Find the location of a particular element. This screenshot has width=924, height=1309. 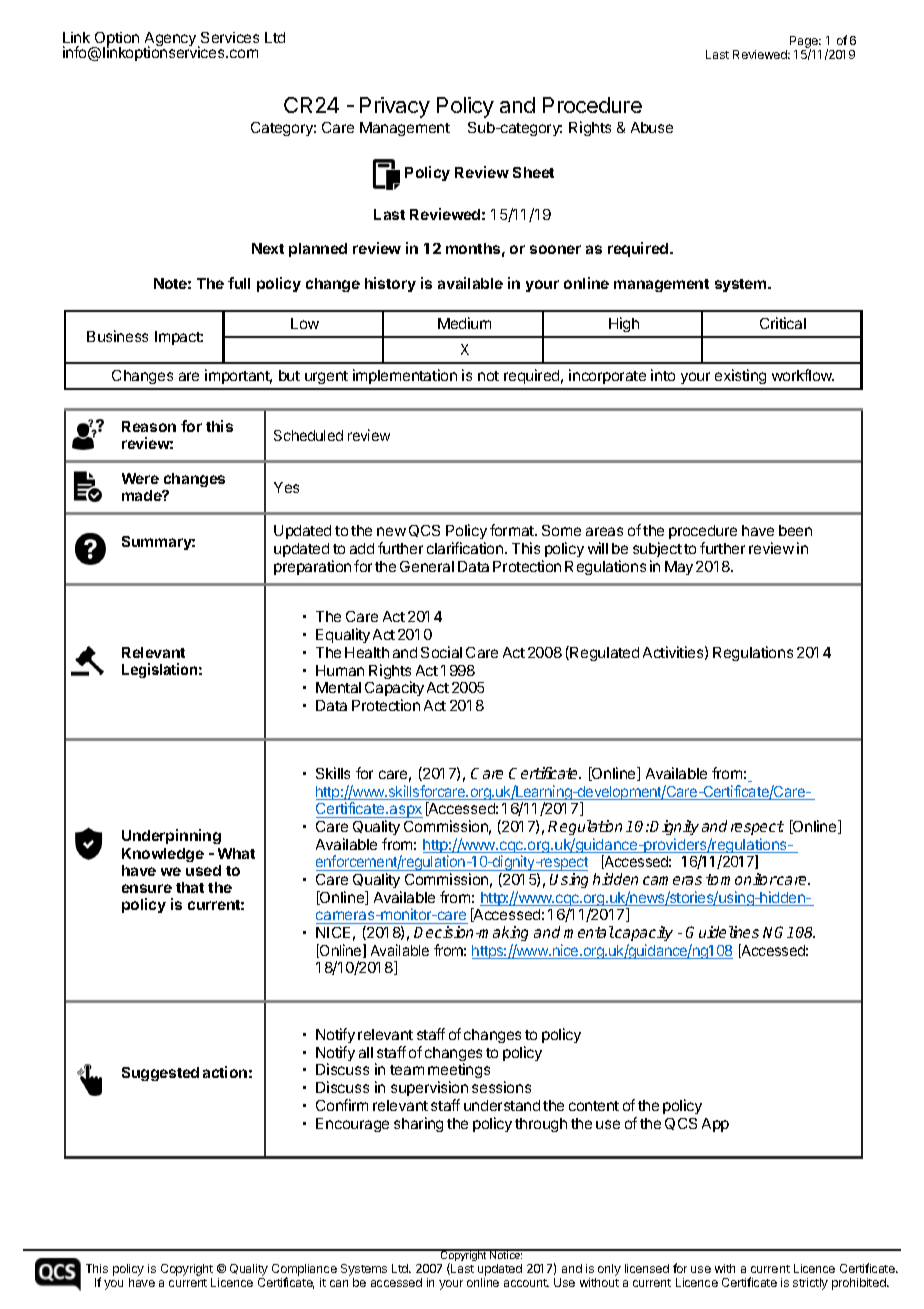

Next is located at coordinates (268, 248).
